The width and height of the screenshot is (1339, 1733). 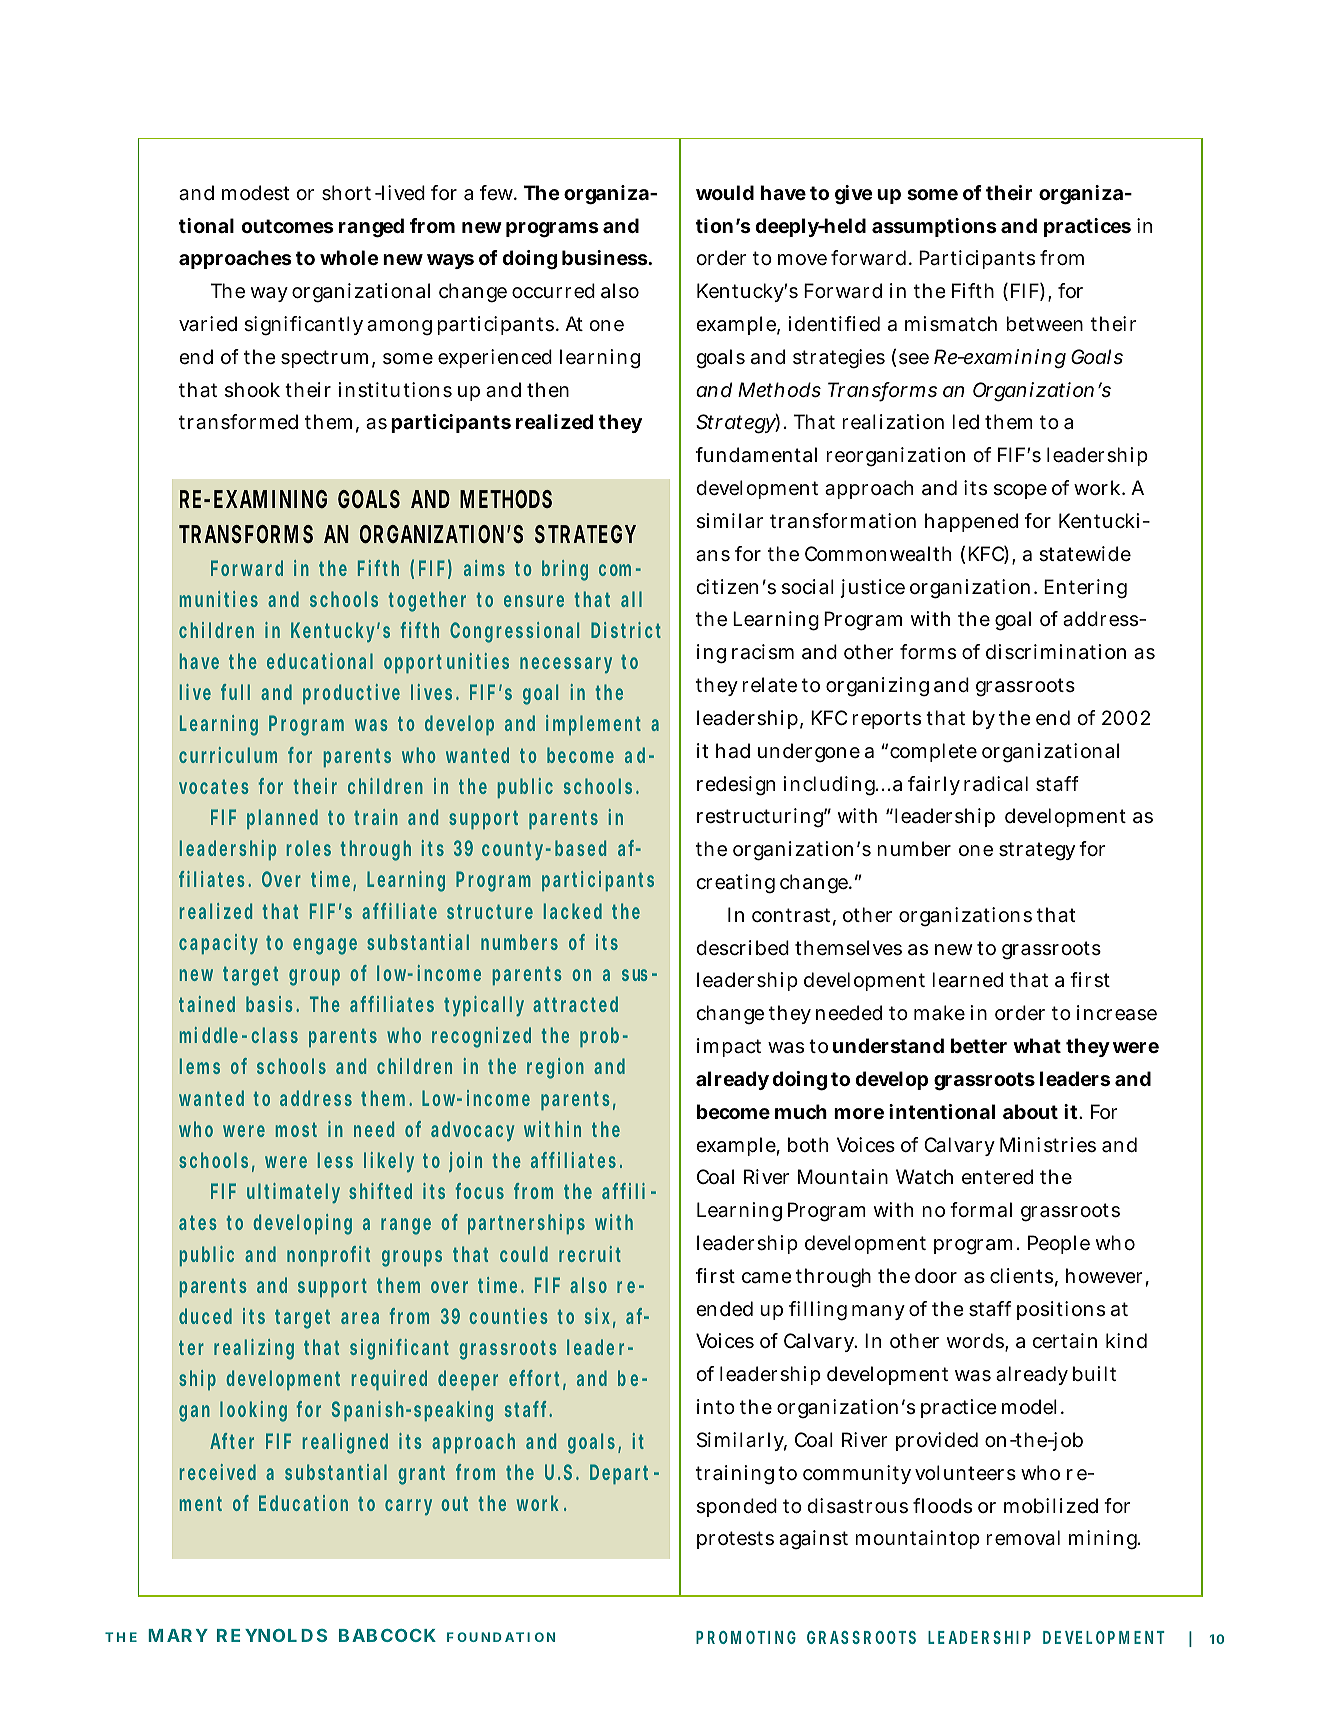 I want to click on redesign, so click(x=736, y=786).
